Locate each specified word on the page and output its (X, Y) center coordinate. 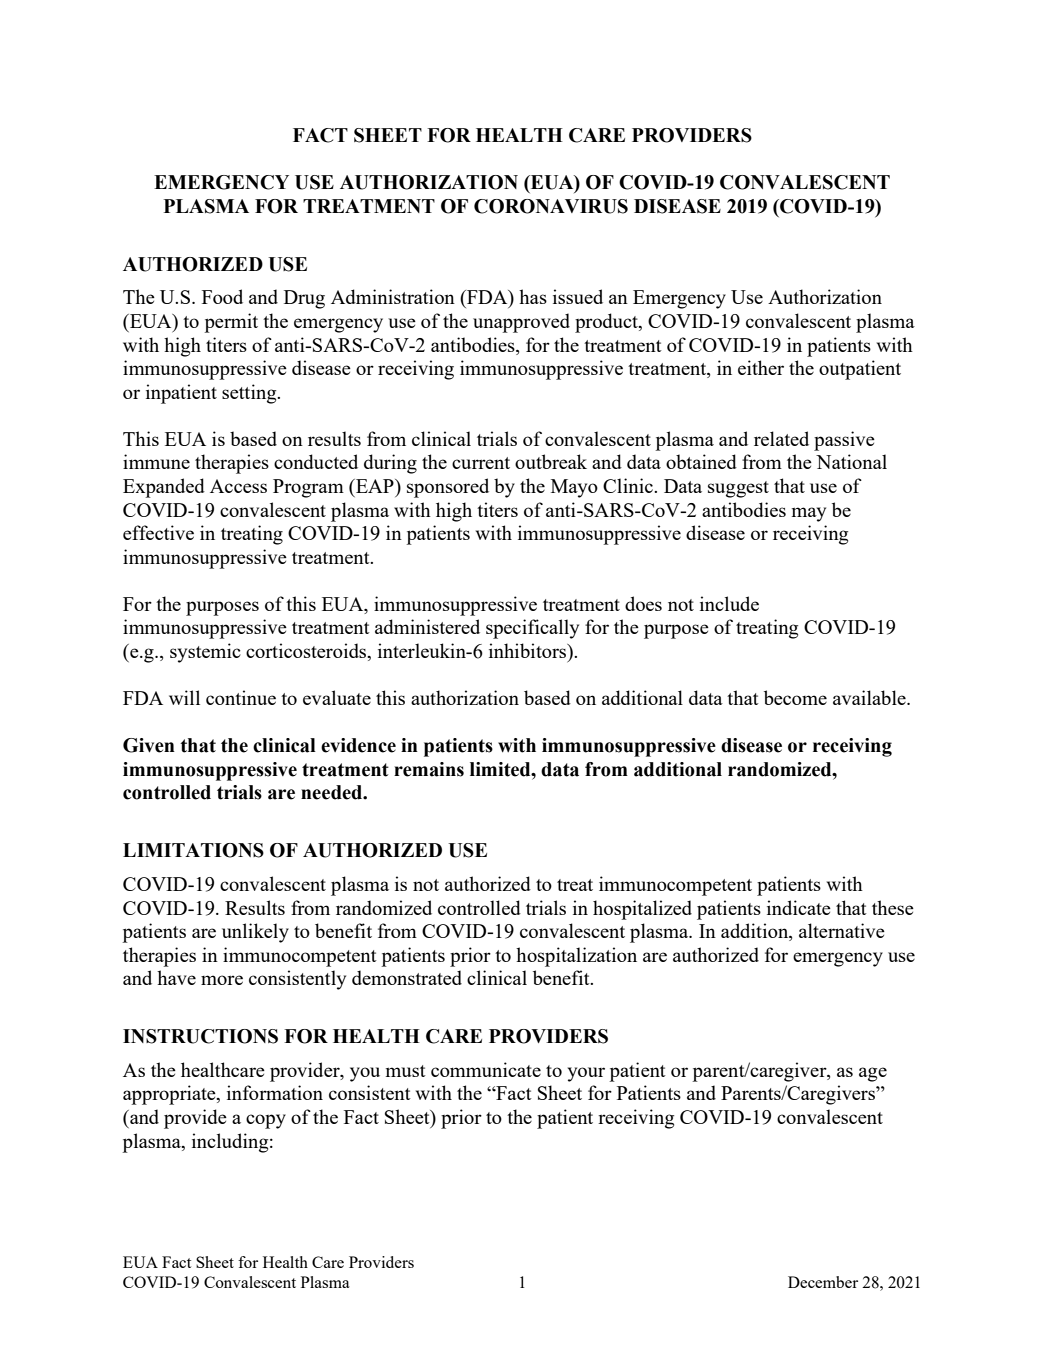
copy (266, 1121)
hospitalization (576, 957)
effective (158, 532)
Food (222, 296)
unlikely (255, 933)
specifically (532, 629)
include (729, 603)
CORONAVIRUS (551, 206)
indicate (799, 907)
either (761, 367)
